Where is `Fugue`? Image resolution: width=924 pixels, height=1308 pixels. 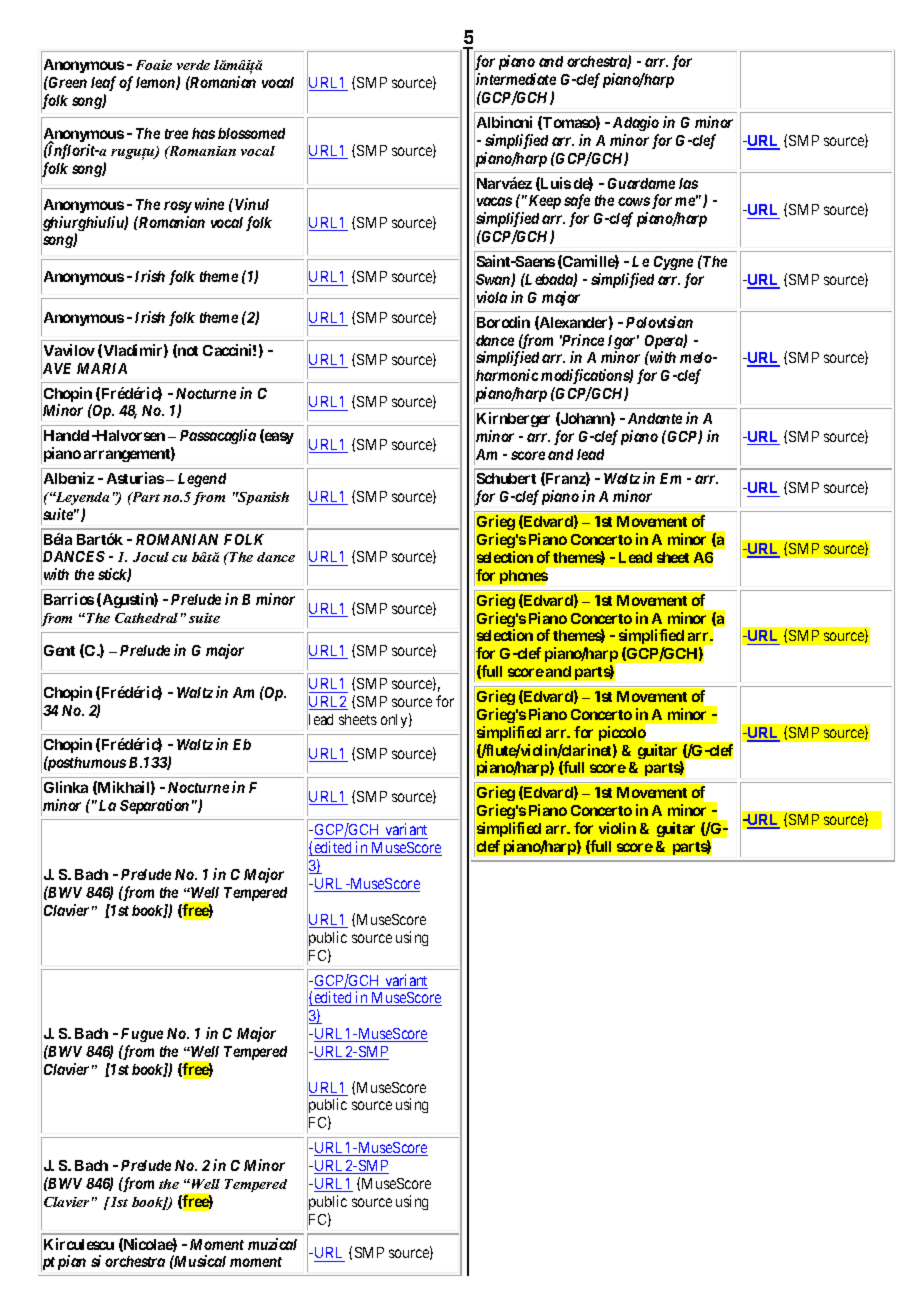
Fugue is located at coordinates (142, 1035).
